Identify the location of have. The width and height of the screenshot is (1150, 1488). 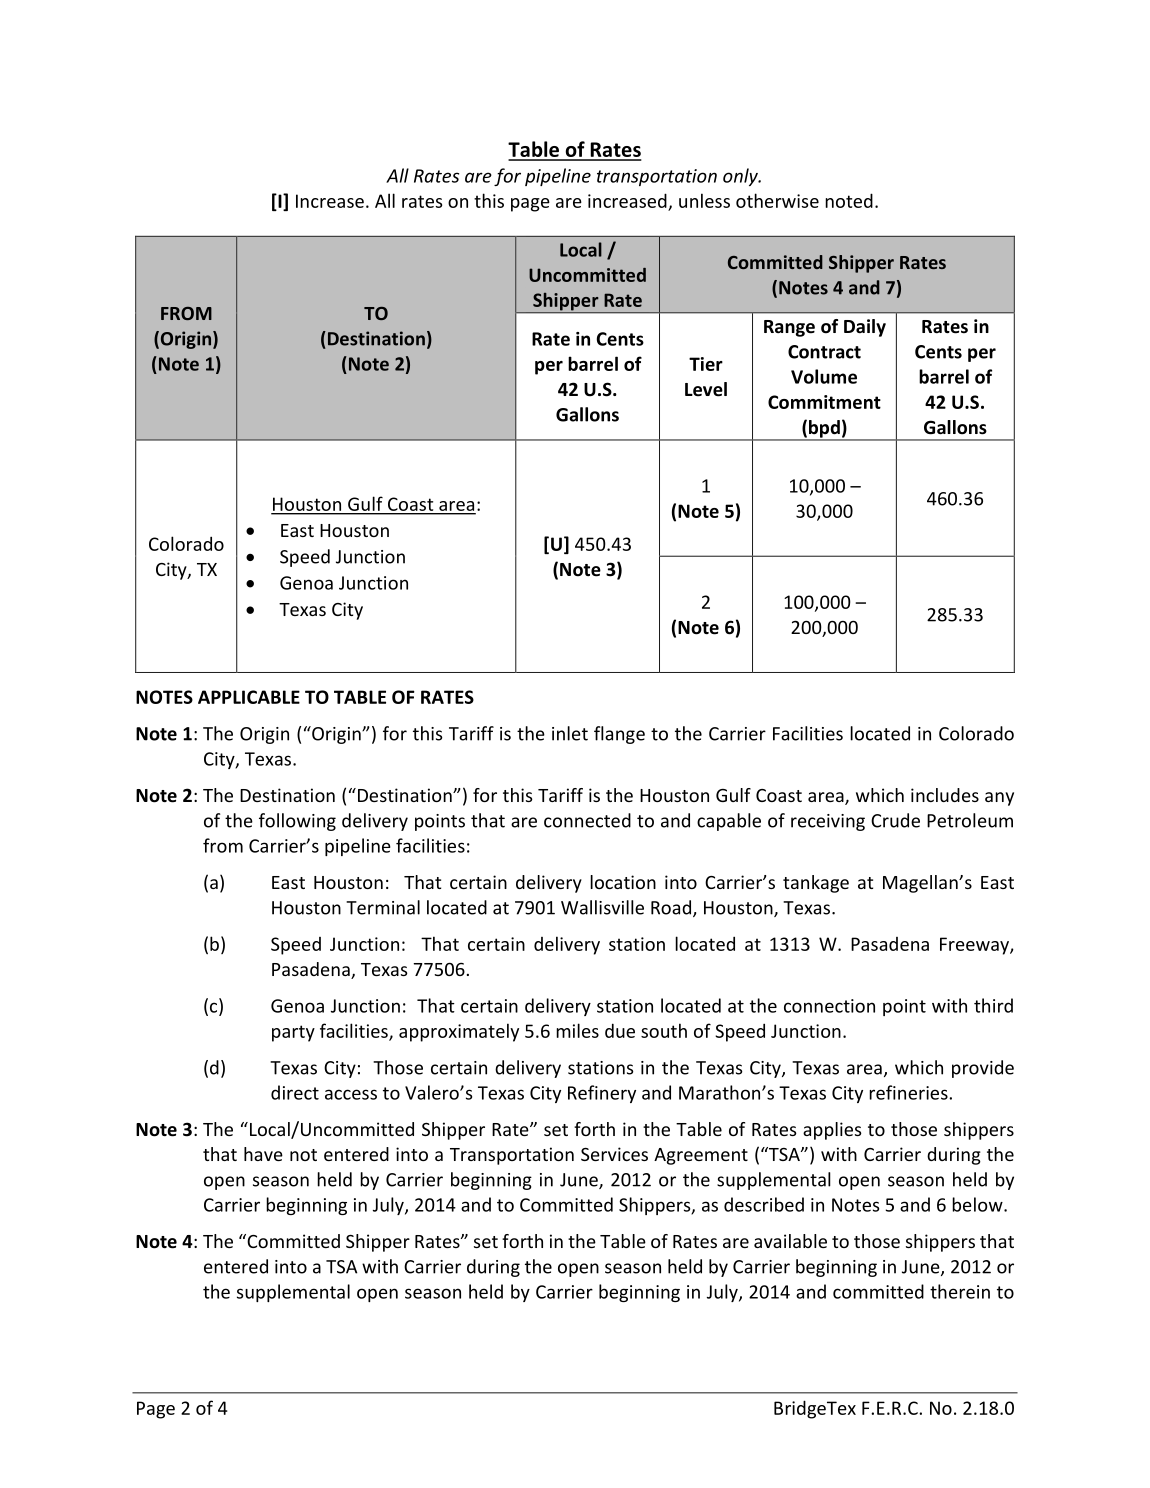
(263, 1154).
